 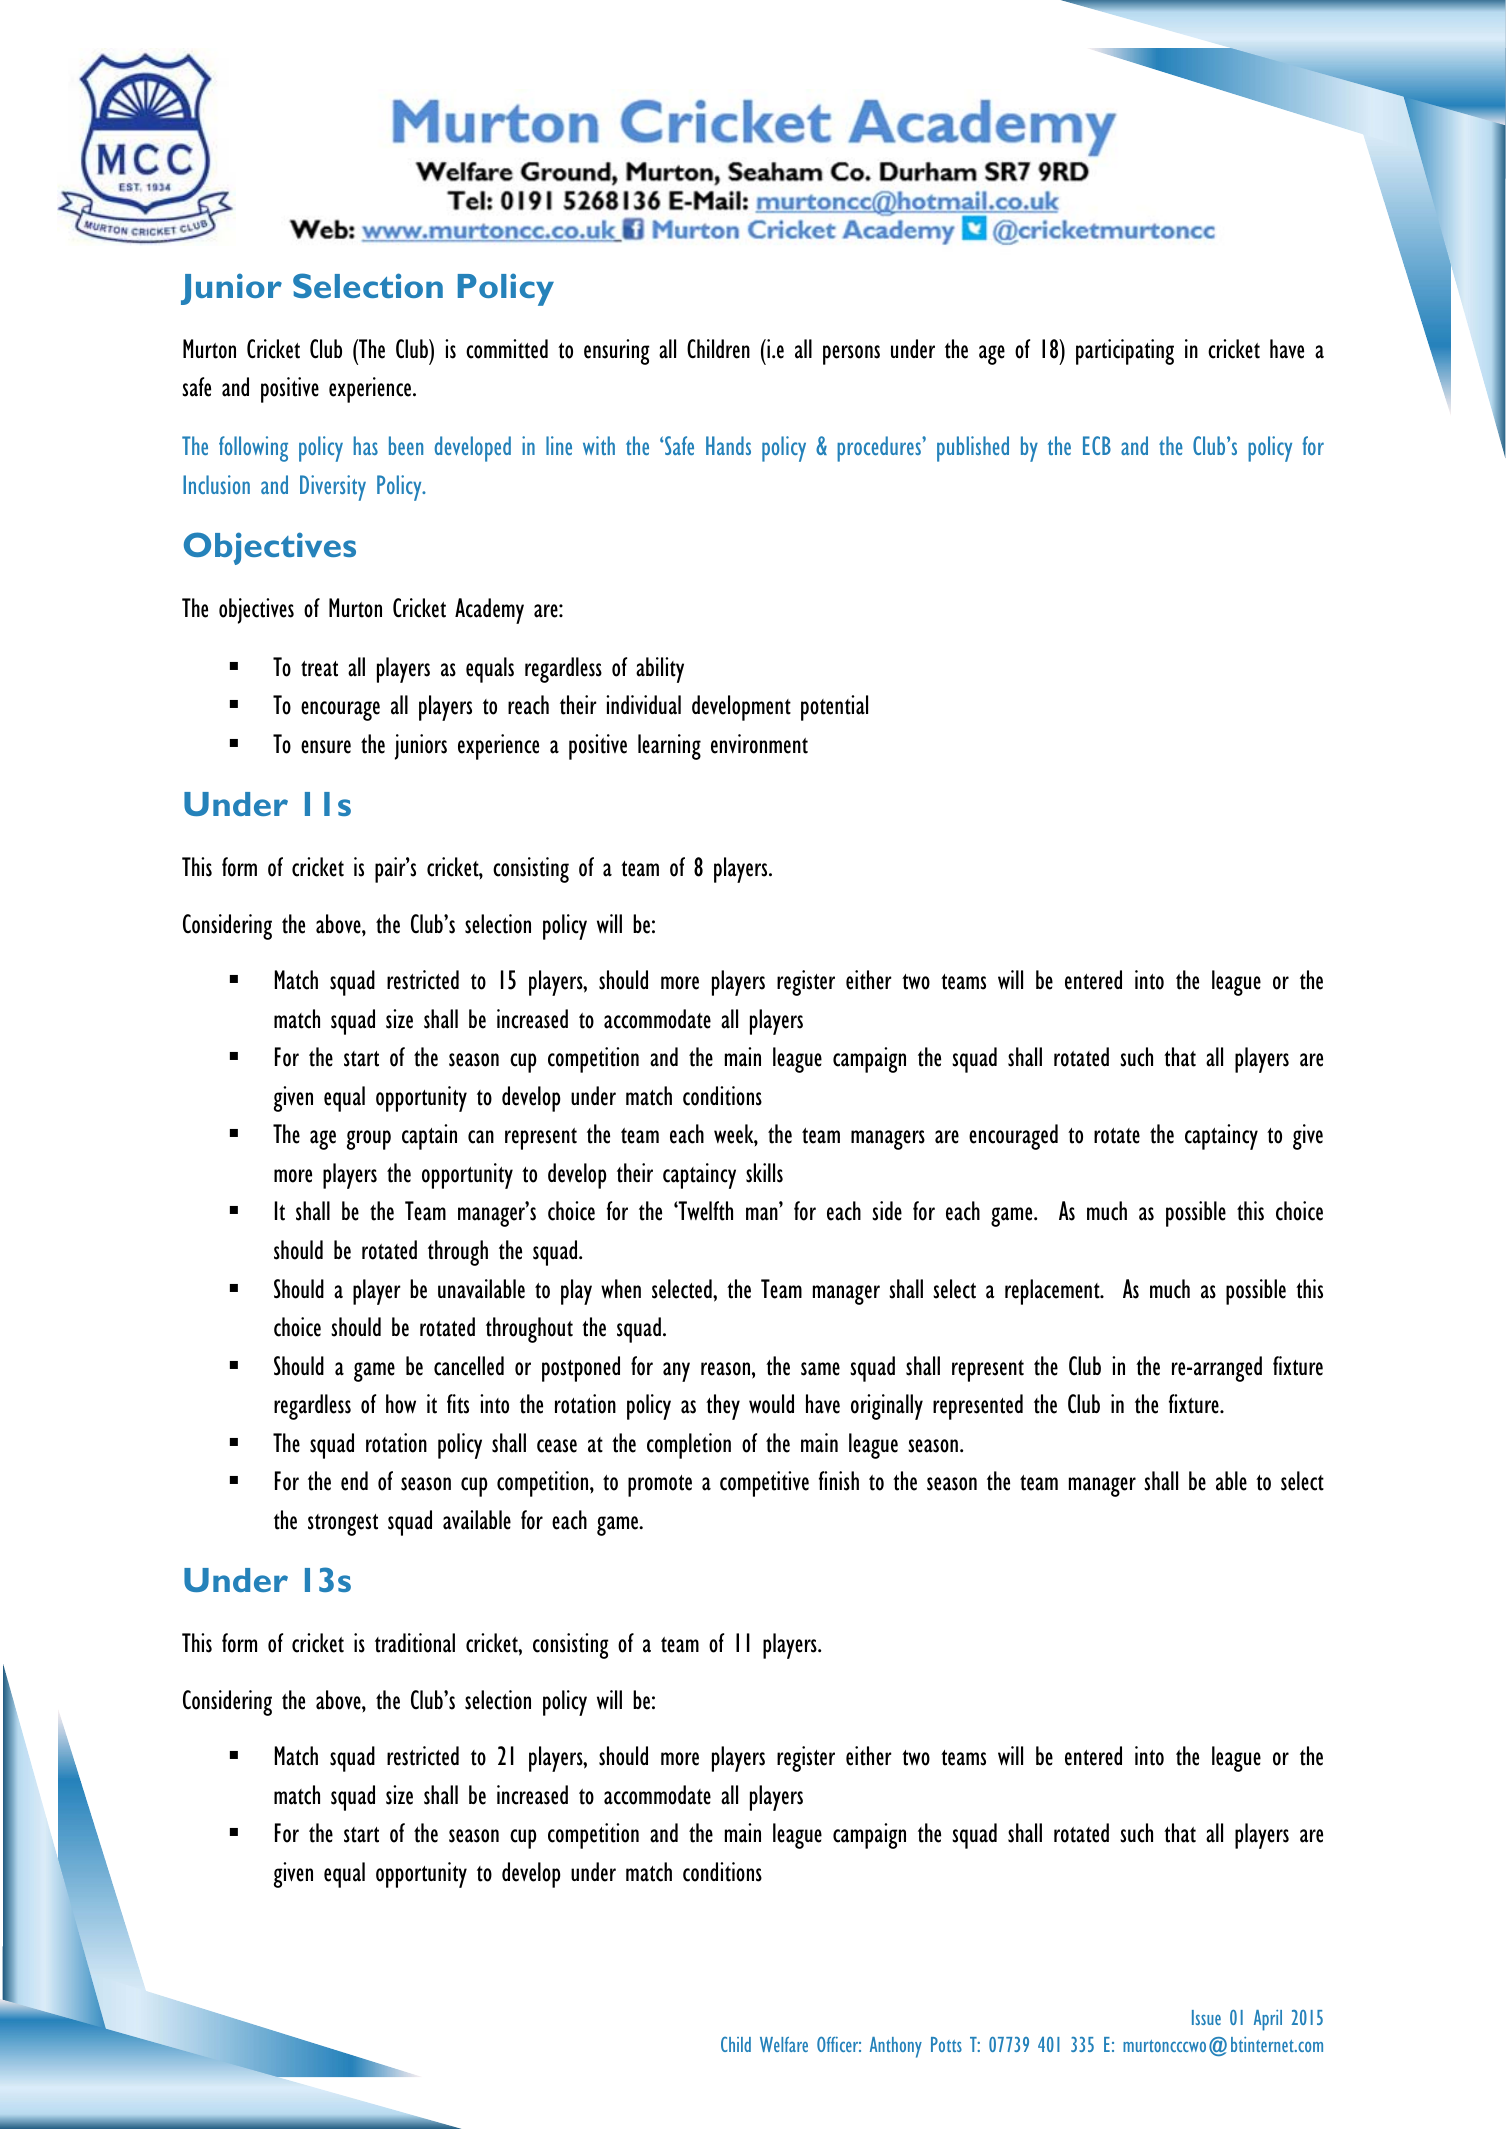 I want to click on strongest, so click(x=343, y=1525).
